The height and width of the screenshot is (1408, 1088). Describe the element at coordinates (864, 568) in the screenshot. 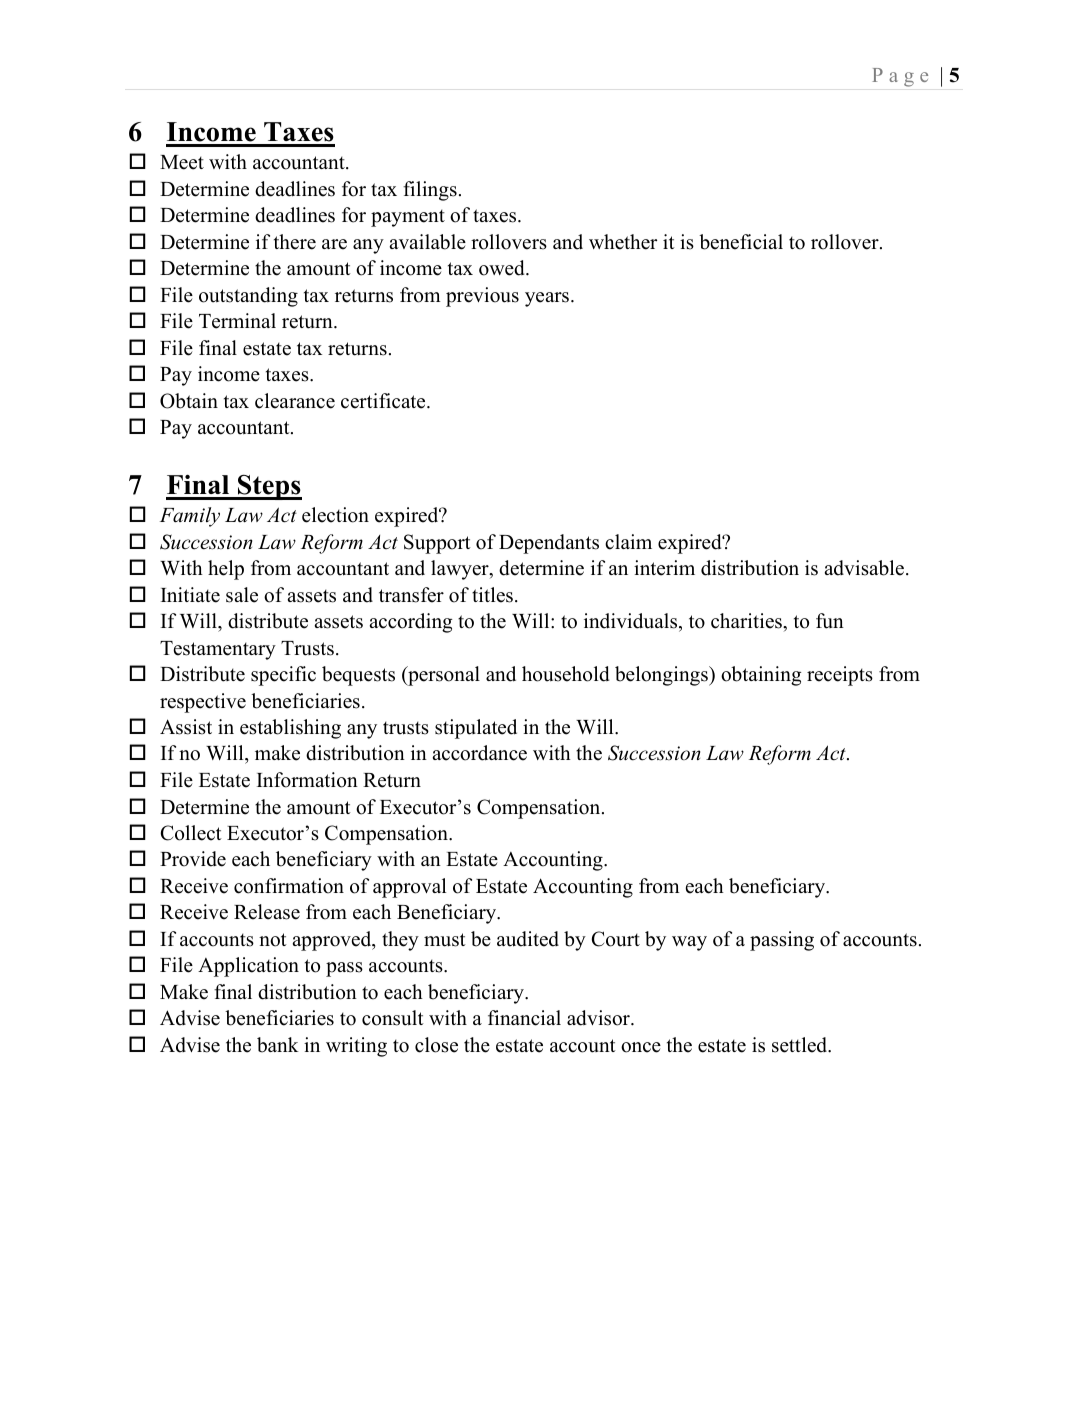

I see `advisable` at that location.
